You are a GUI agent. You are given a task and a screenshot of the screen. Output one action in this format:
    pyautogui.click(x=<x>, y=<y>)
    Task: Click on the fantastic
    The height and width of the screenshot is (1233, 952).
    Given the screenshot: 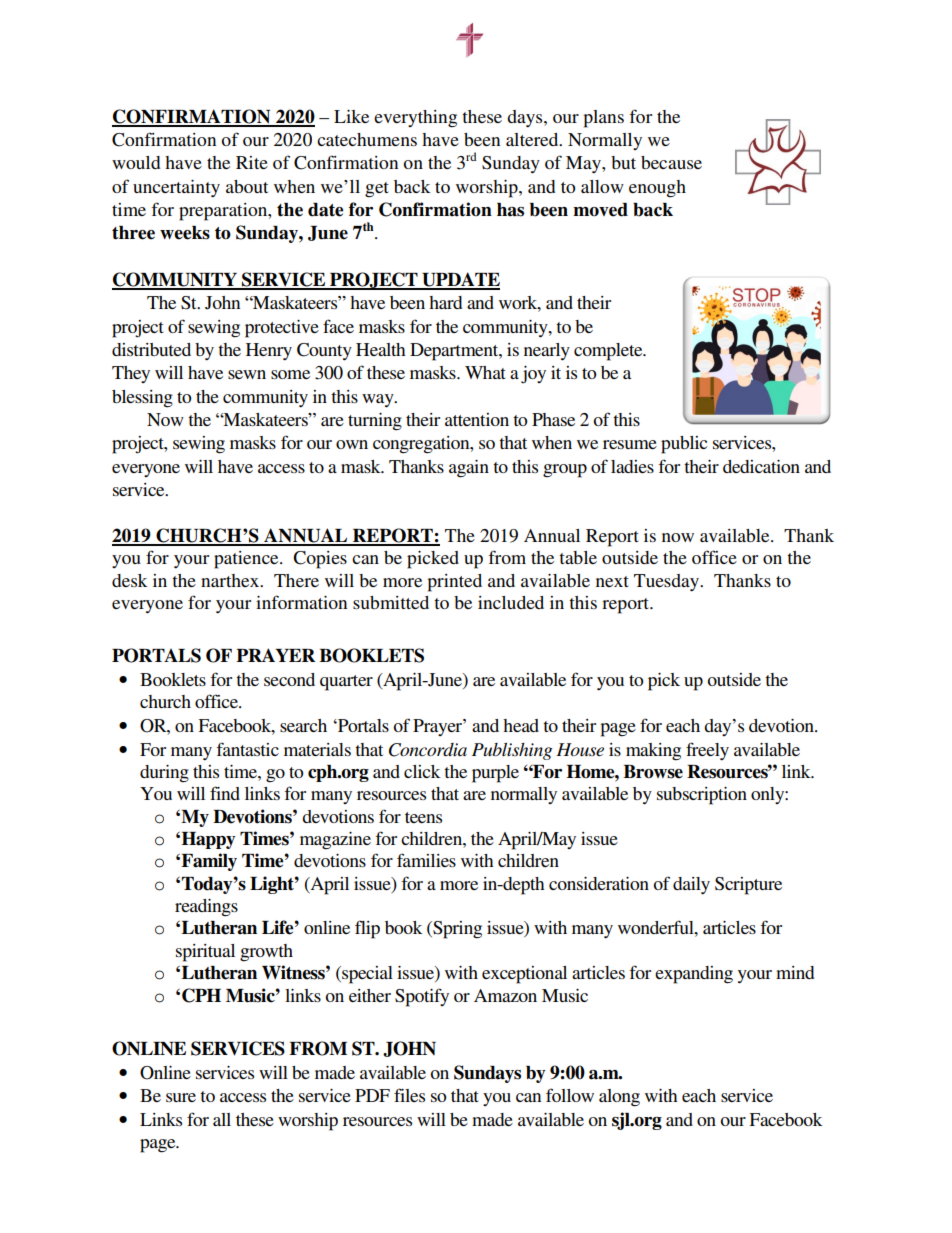 What is the action you would take?
    pyautogui.click(x=247, y=749)
